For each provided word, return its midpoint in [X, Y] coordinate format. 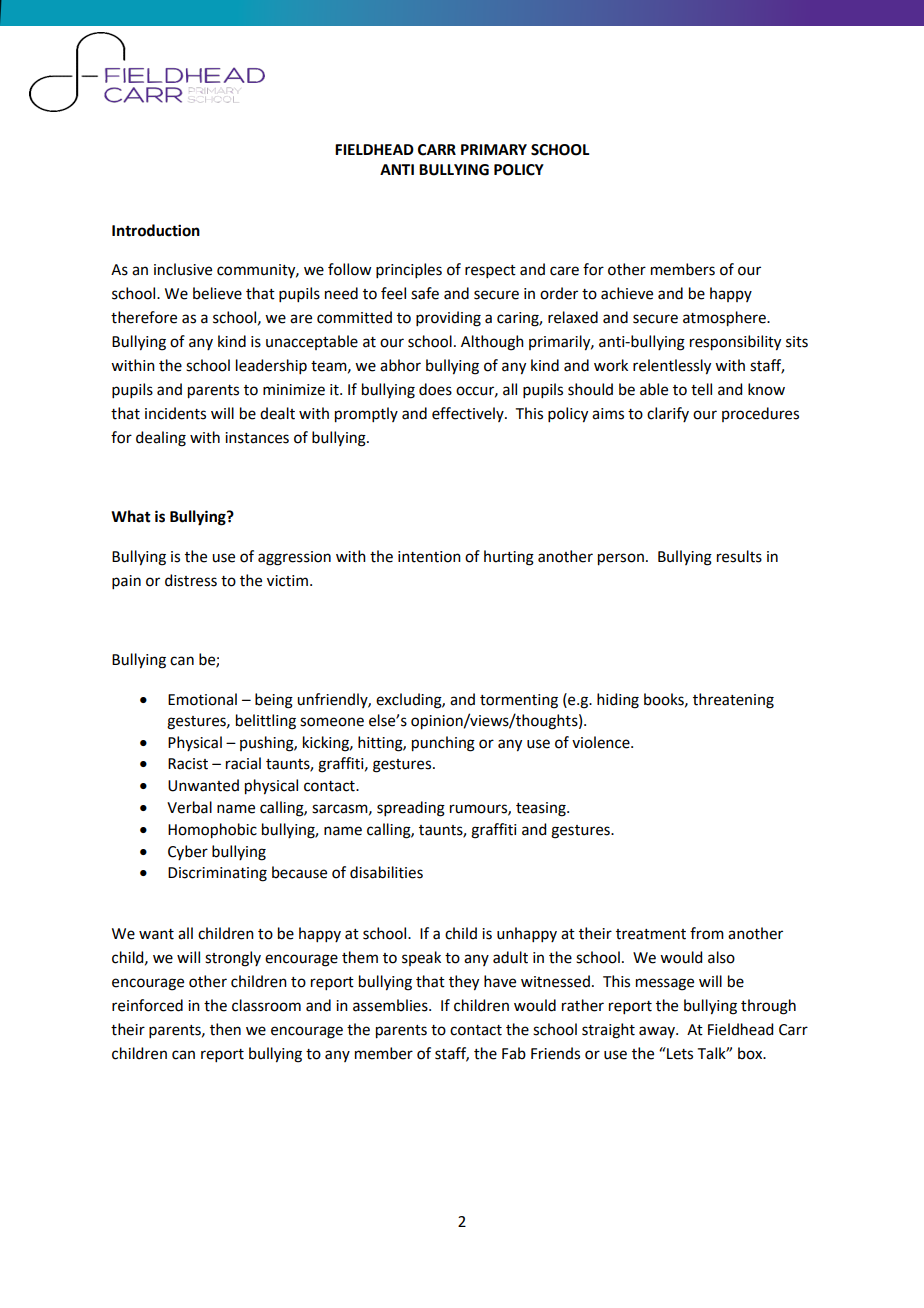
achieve [627, 293]
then [225, 1029]
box [751, 1053]
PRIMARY [494, 149]
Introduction [156, 230]
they [464, 983]
